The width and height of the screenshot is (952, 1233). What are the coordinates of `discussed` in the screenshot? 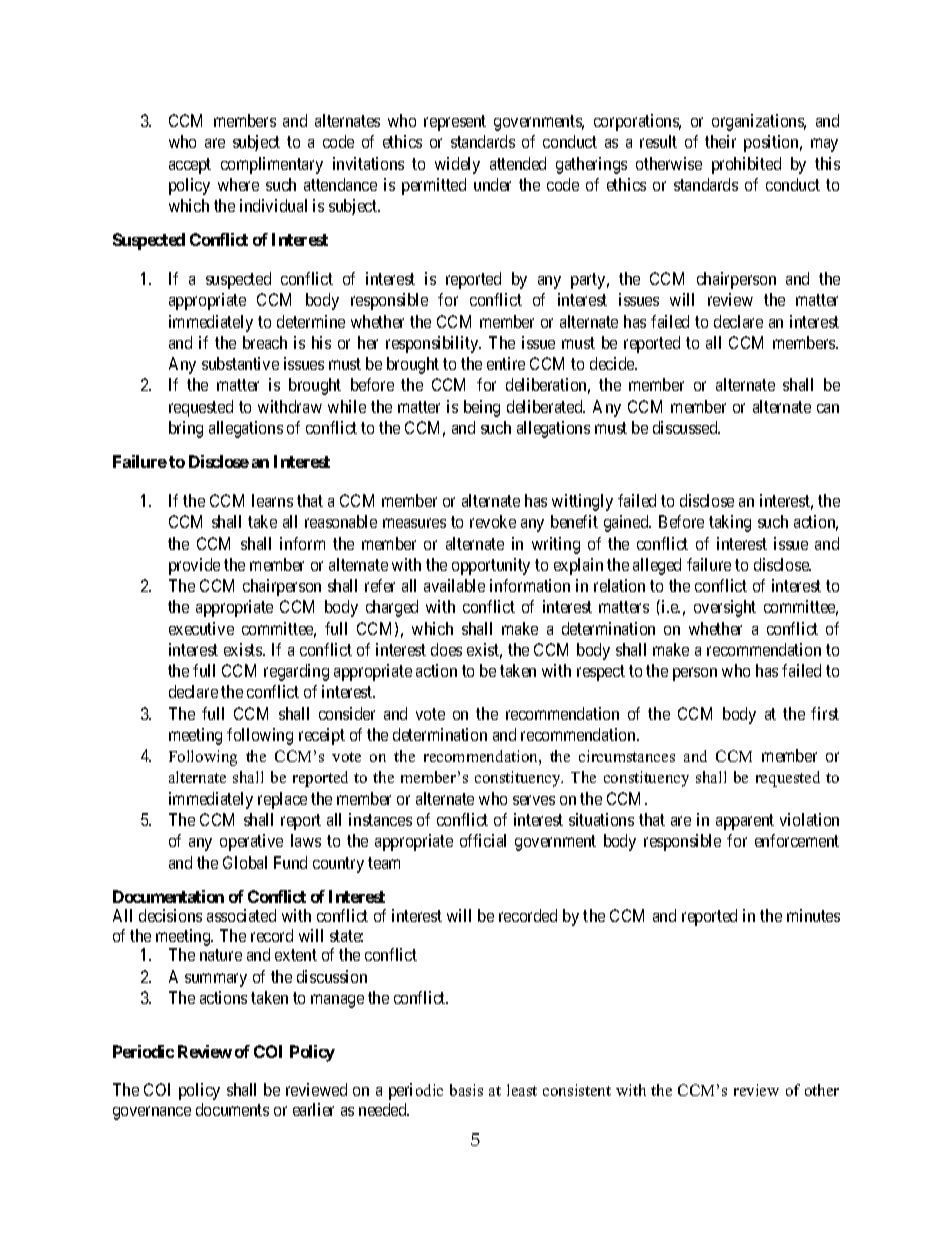 It's located at (686, 427).
